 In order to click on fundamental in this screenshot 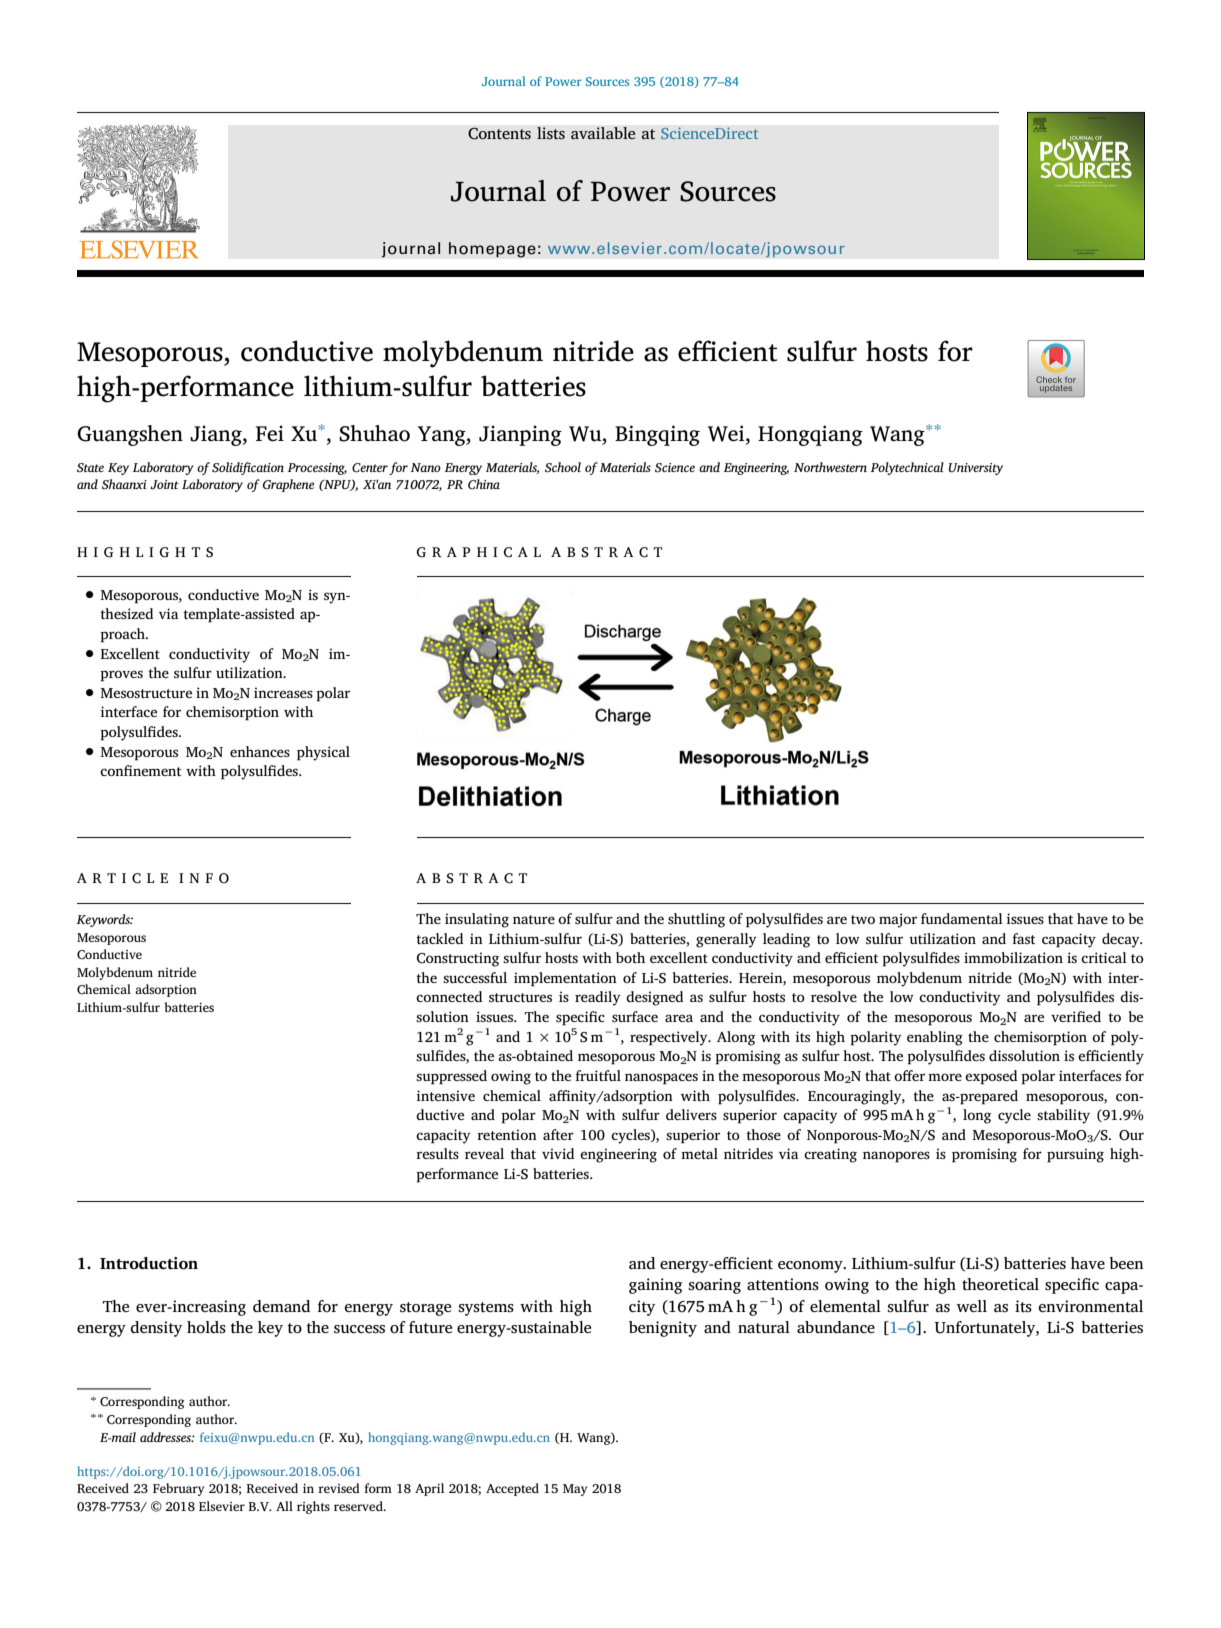, I will do `click(962, 918)`.
